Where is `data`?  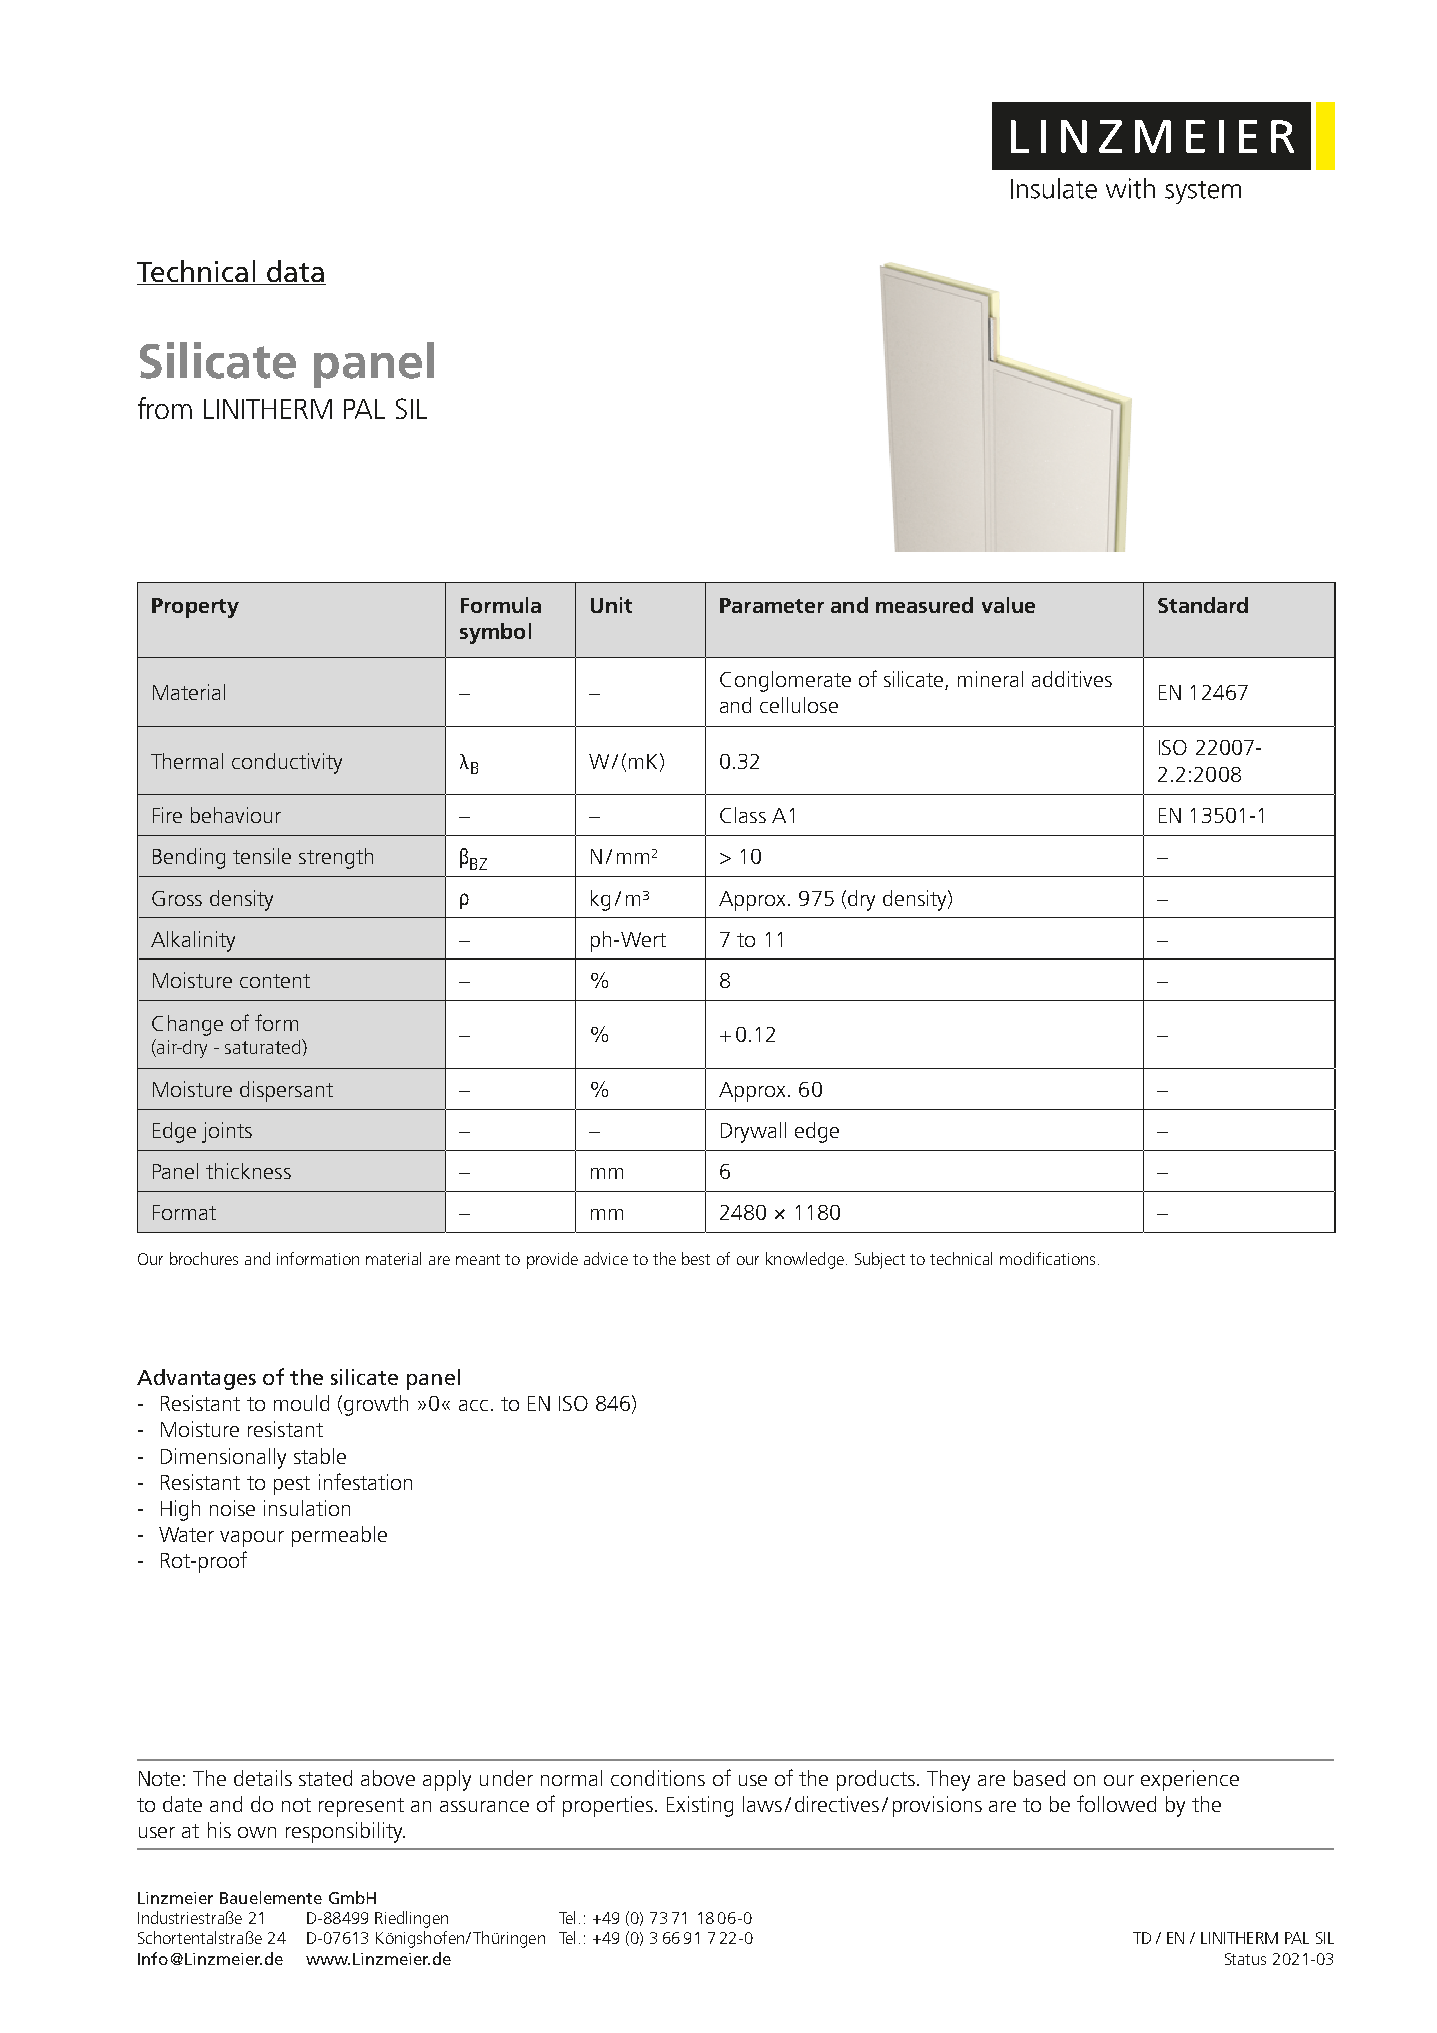 data is located at coordinates (295, 272).
